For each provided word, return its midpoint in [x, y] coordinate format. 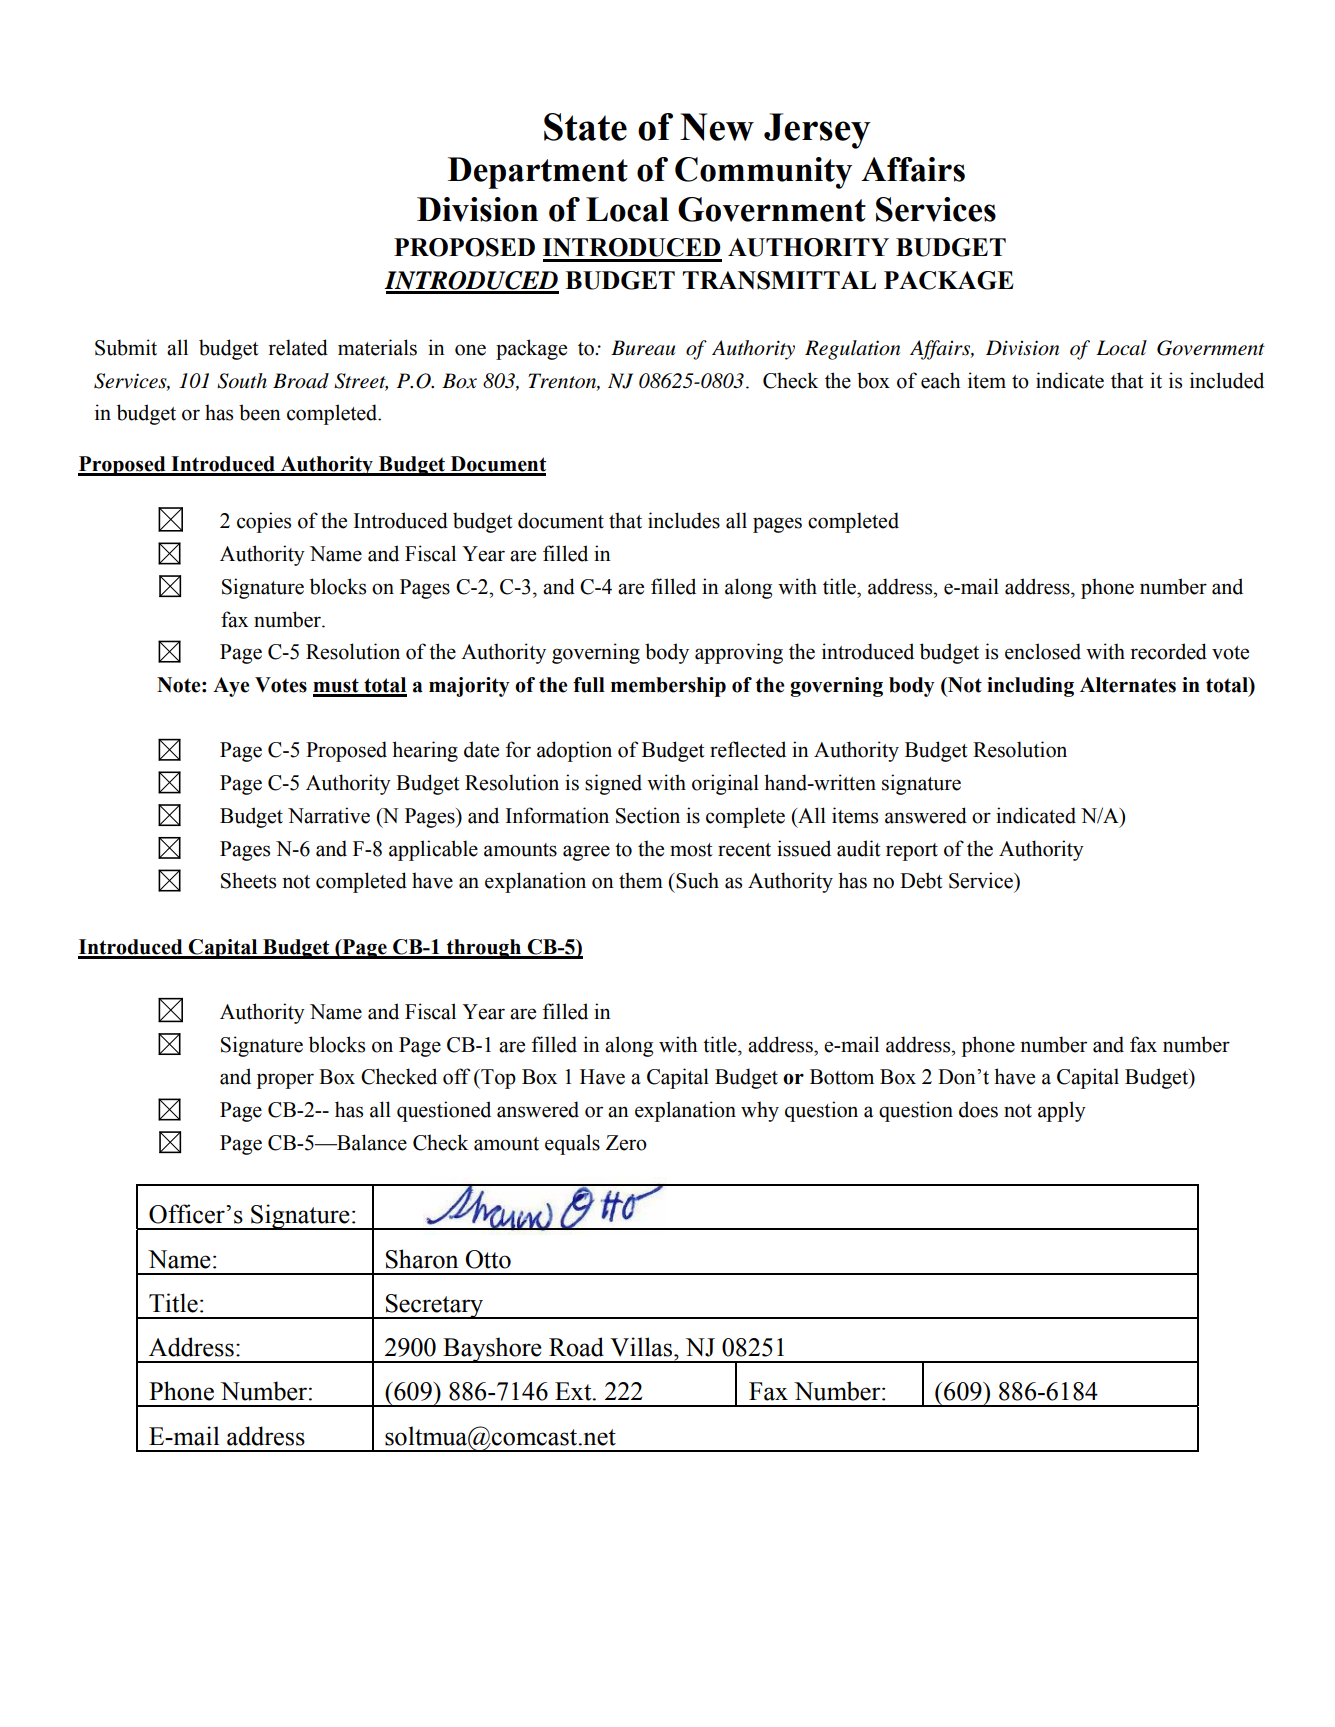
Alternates [1128, 685]
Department [538, 173]
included [1227, 380]
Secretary [435, 1306]
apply [1062, 1111]
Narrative [329, 815]
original [725, 784]
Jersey [817, 131]
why [760, 1111]
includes [684, 520]
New [717, 127]
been [260, 412]
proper [285, 1081]
